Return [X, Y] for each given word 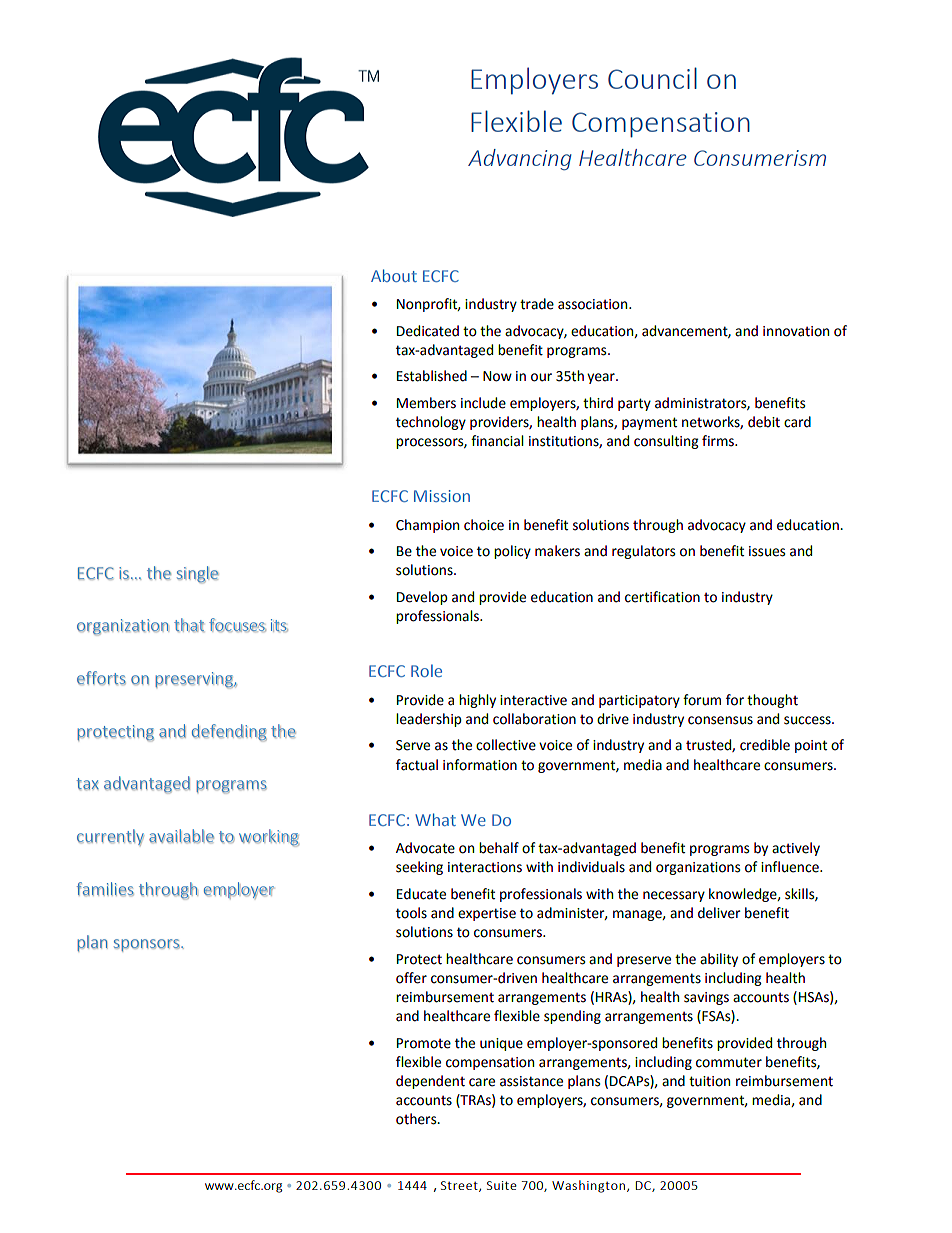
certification [662, 597]
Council [652, 78]
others [417, 1119]
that [189, 625]
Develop [422, 598]
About [394, 275]
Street [460, 1186]
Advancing [520, 159]
